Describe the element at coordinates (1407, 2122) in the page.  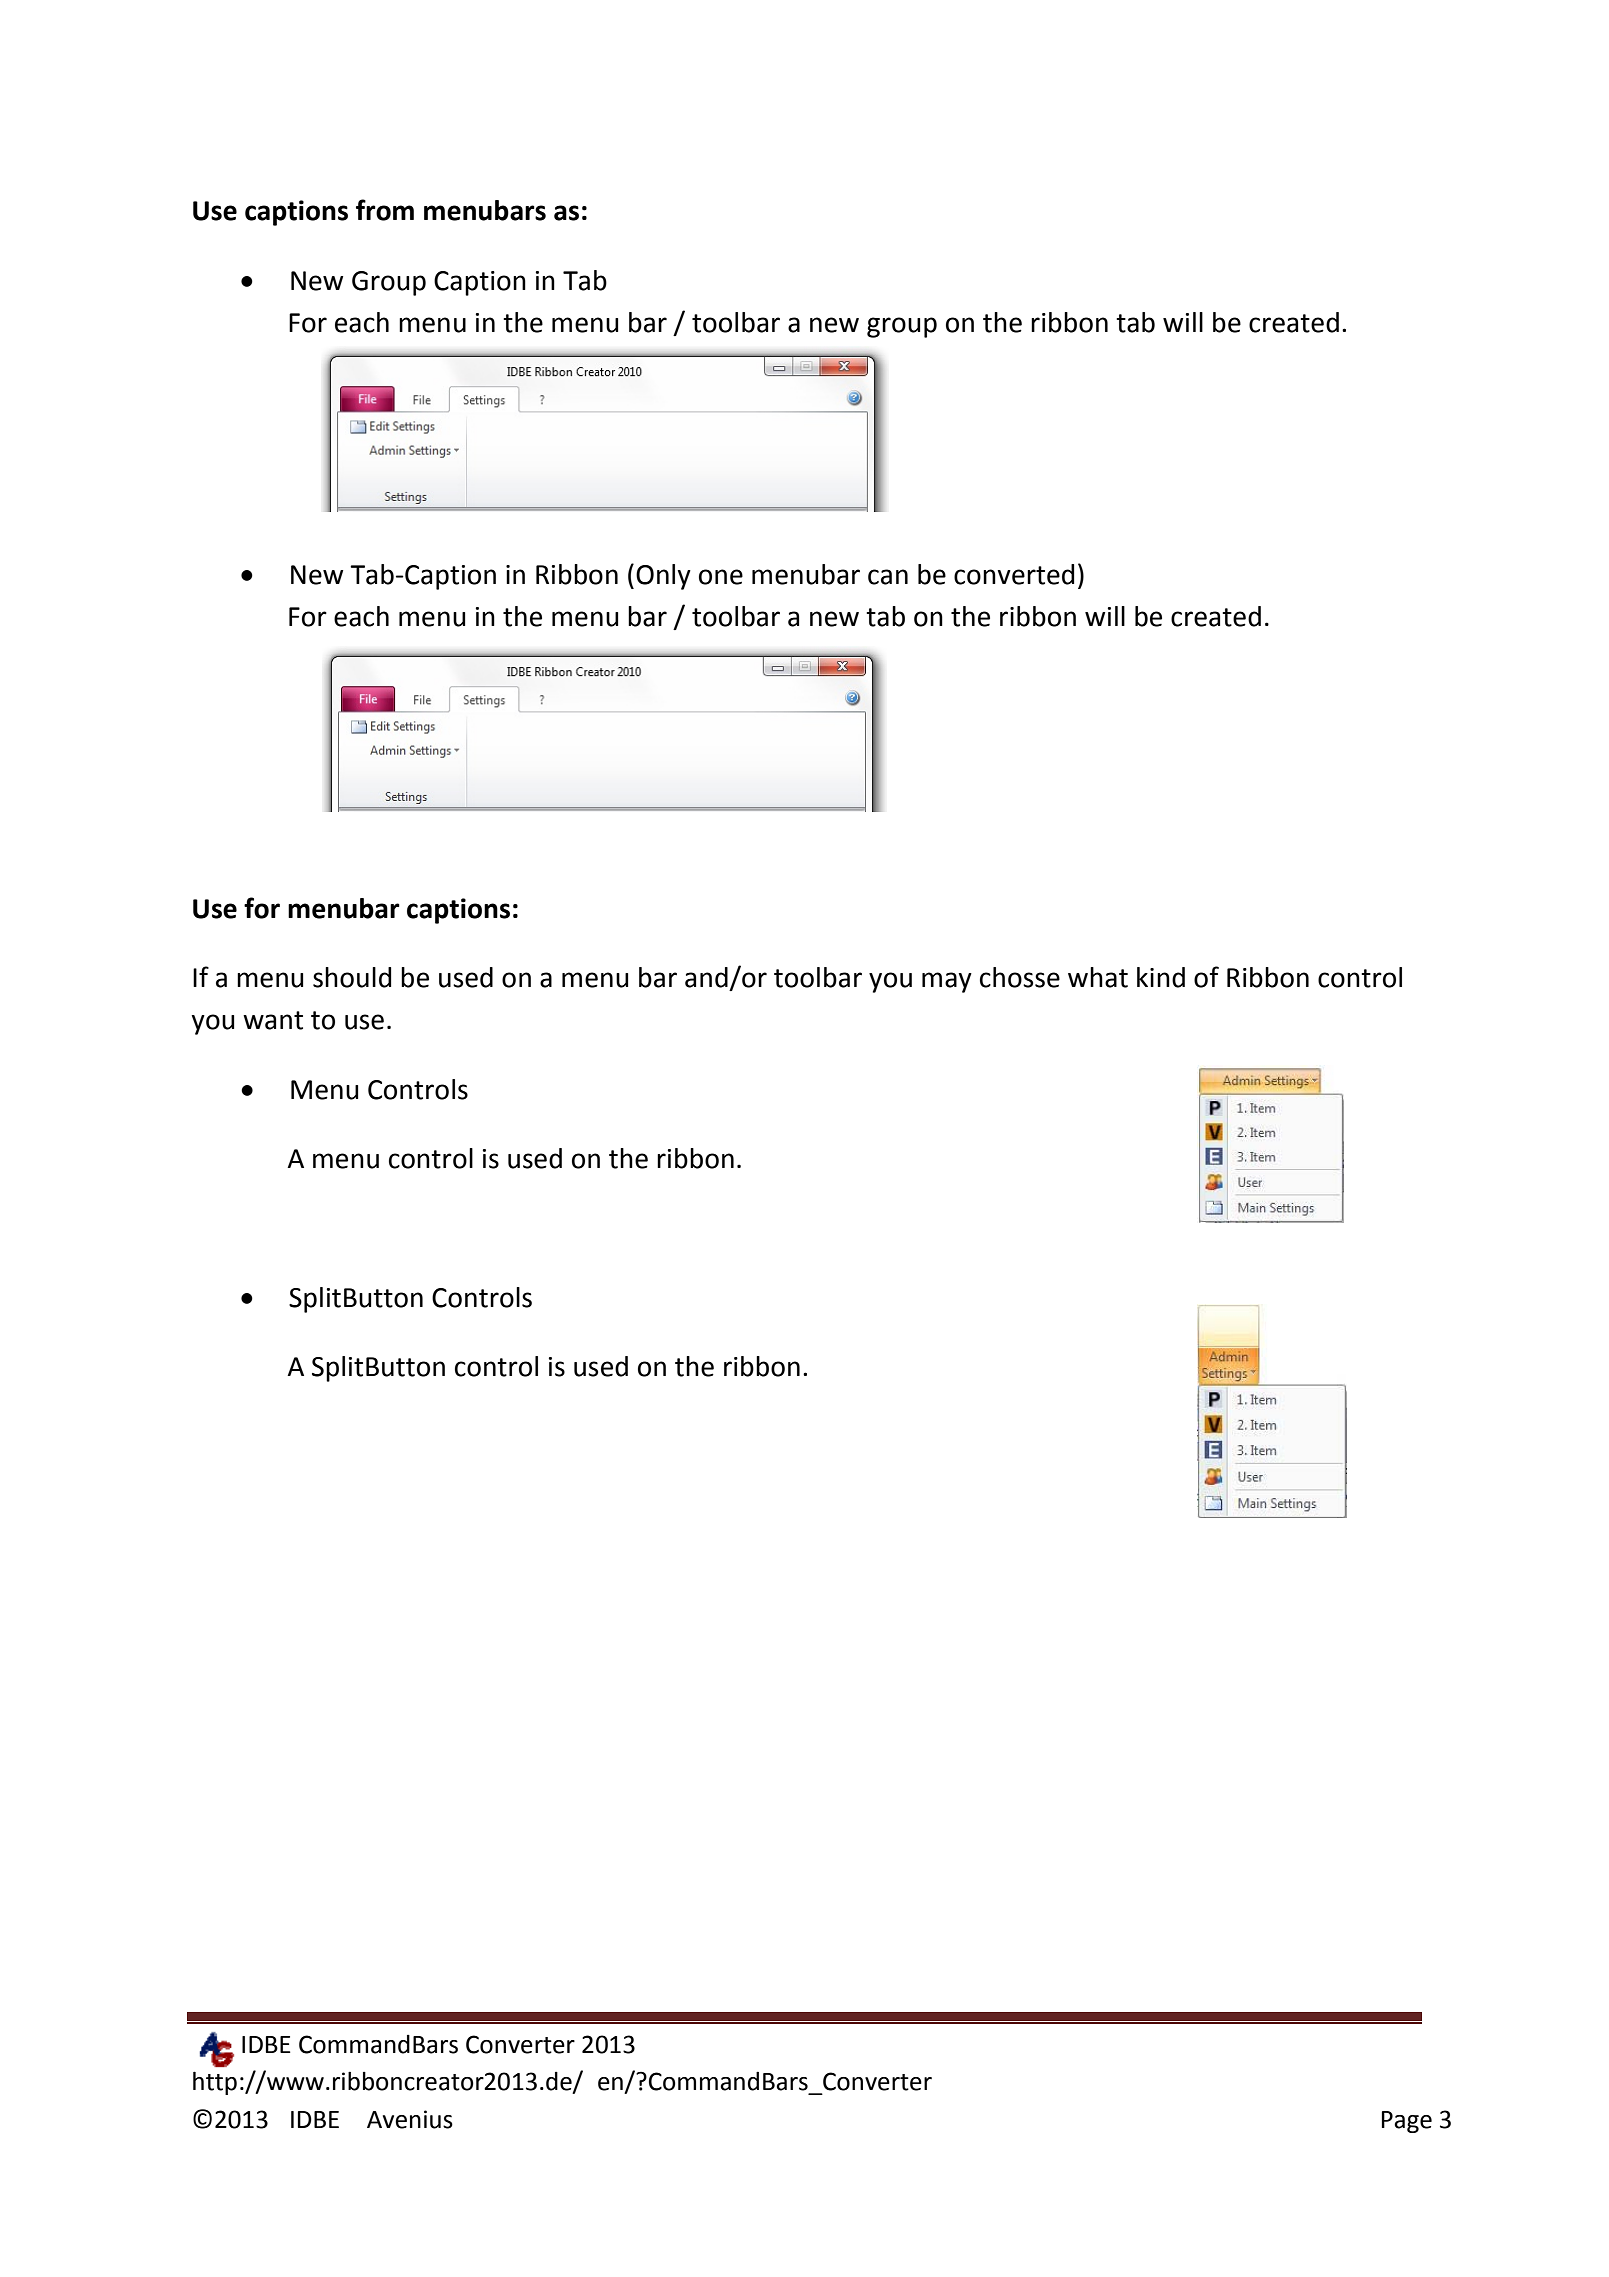
I see `Page` at that location.
